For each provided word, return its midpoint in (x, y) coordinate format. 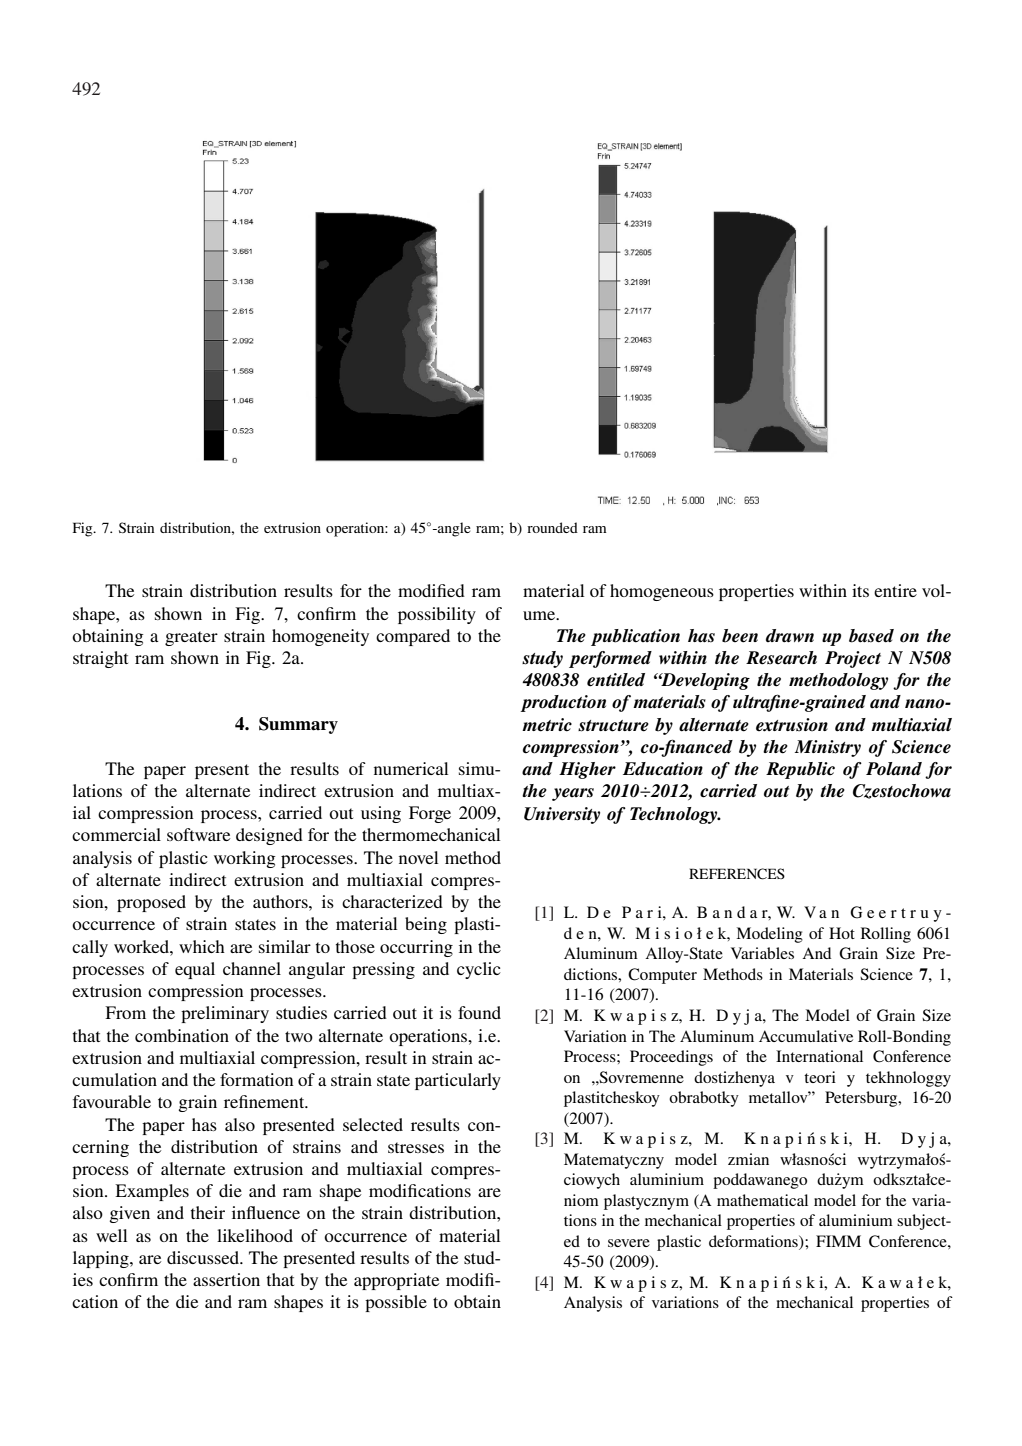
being (426, 925)
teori (820, 1077)
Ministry (828, 748)
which (202, 946)
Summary (298, 725)
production (563, 703)
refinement (265, 1101)
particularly (458, 1081)
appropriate (396, 1281)
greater (191, 638)
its (860, 590)
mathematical (762, 1200)
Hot (842, 933)
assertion (226, 1279)
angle (453, 529)
